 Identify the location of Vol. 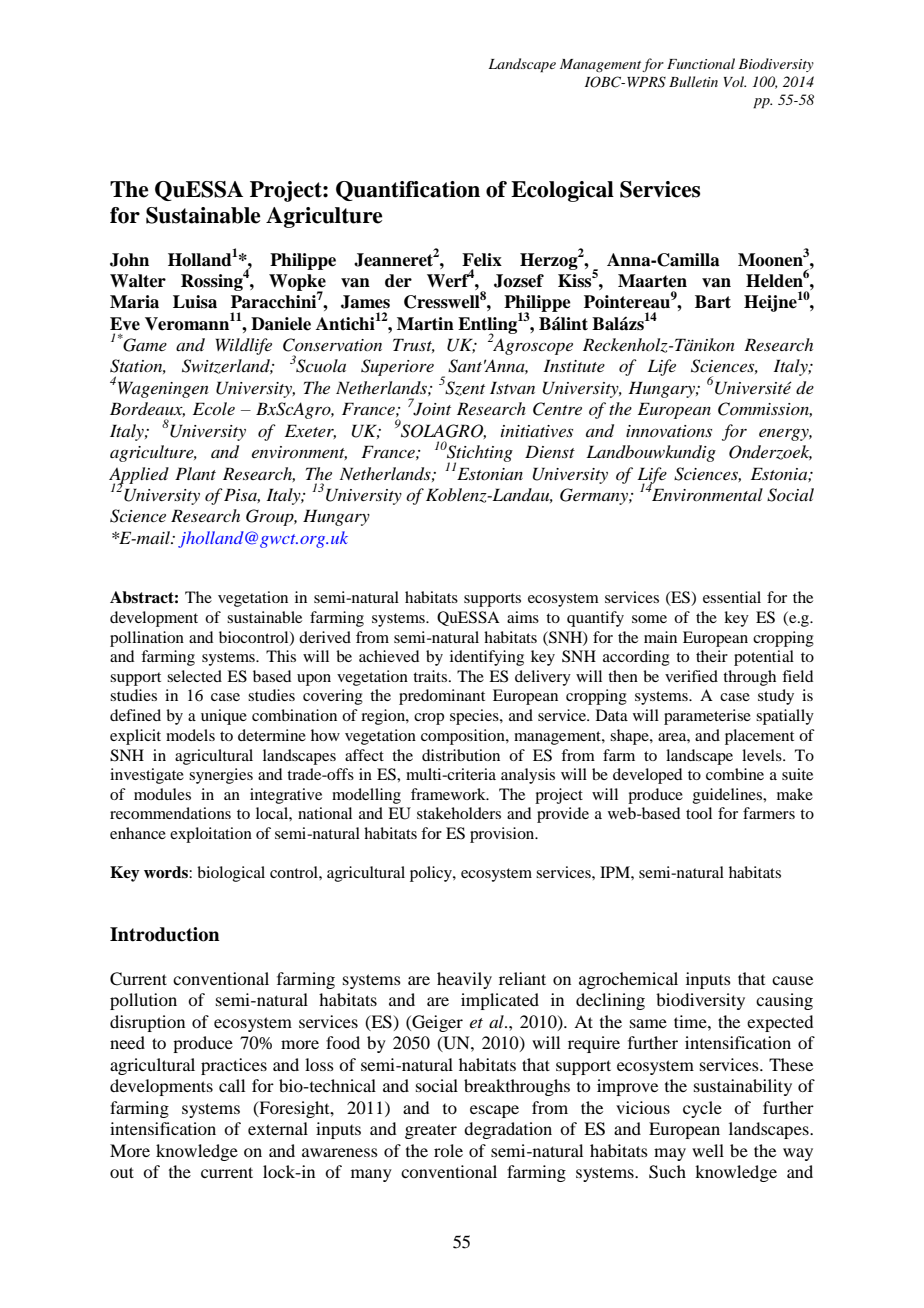
(735, 81).
